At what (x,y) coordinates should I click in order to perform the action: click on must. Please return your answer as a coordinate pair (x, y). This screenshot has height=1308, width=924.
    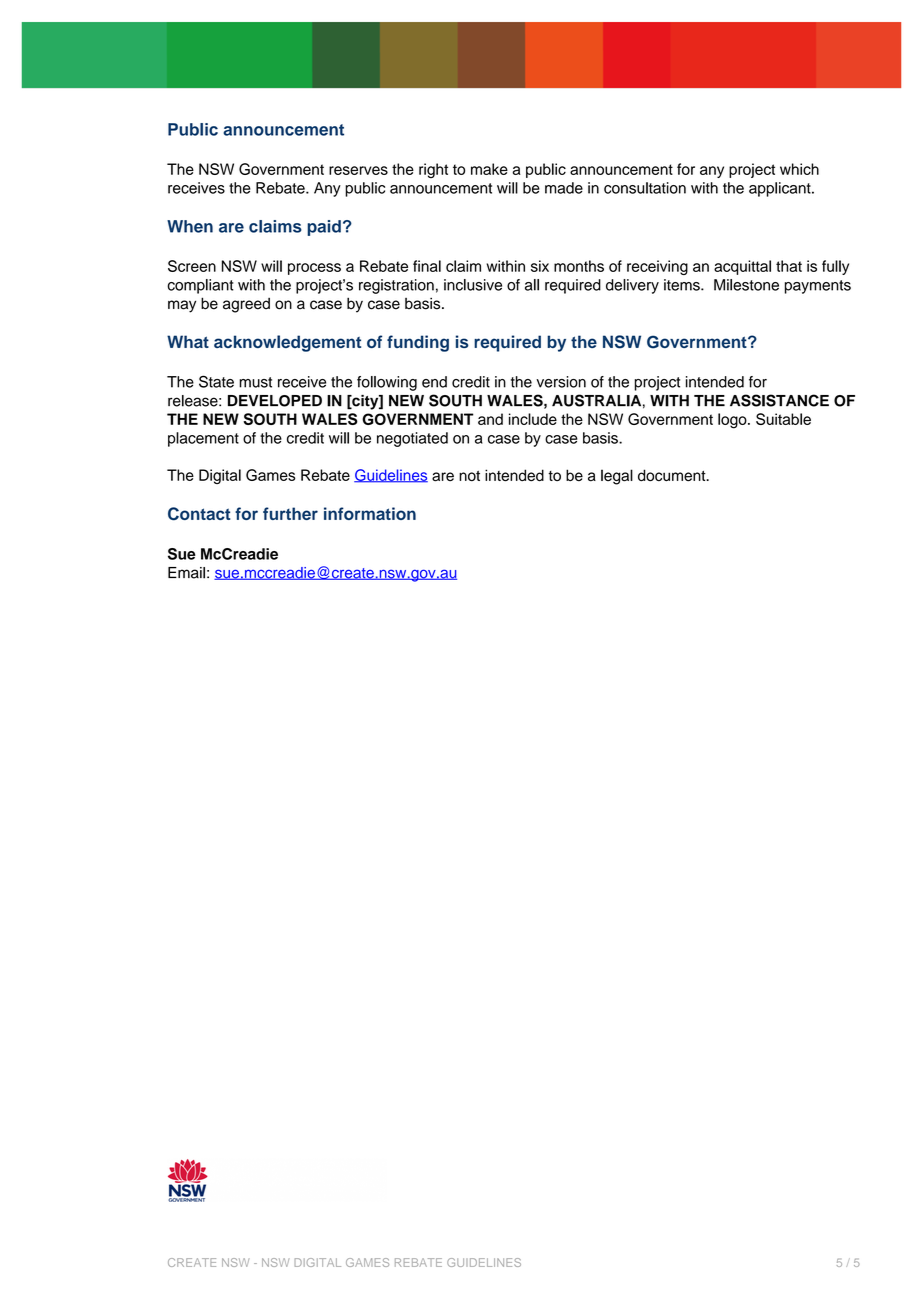
    Looking at the image, I should click on (255, 382).
